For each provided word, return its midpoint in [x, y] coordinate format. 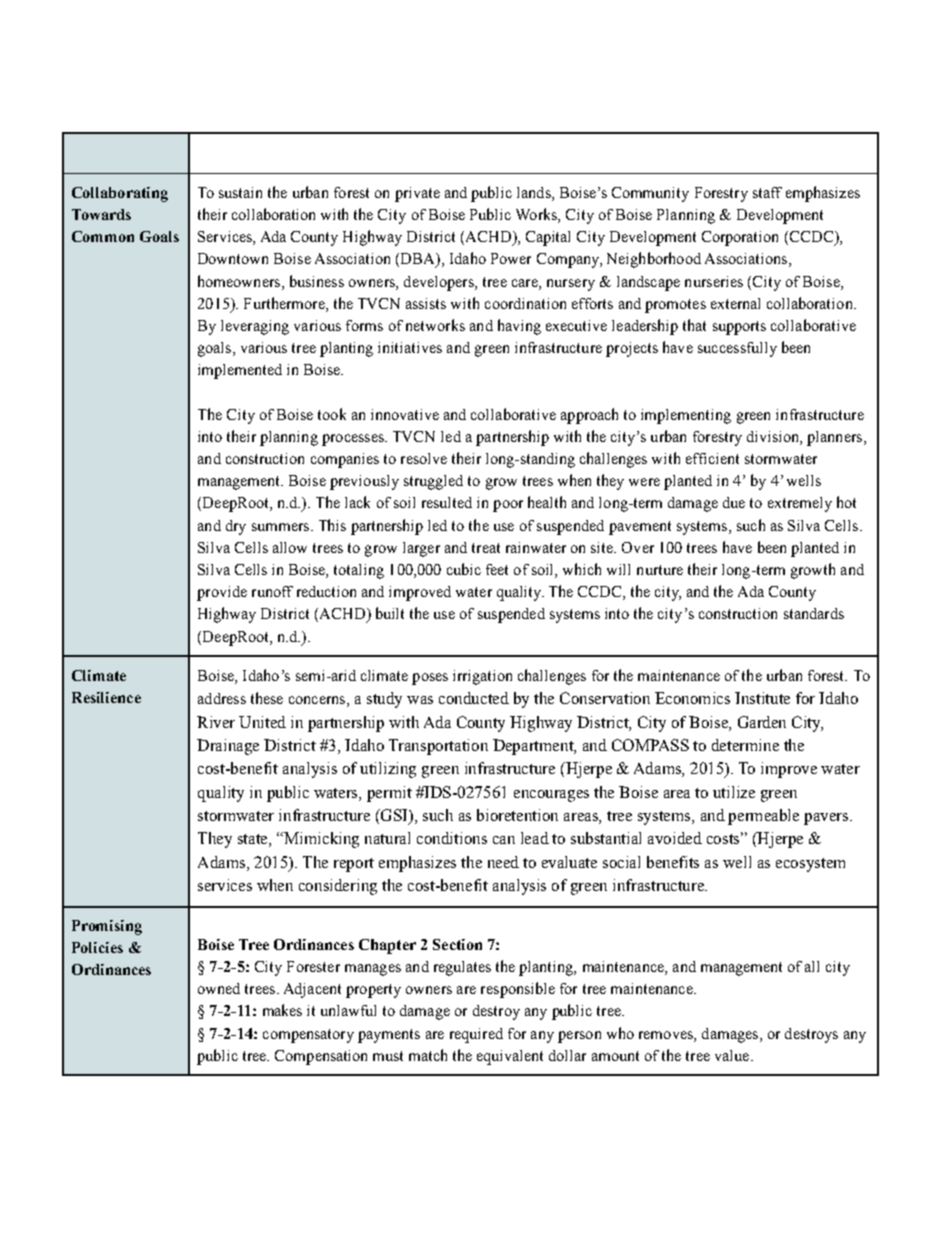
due [734, 502]
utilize [734, 792]
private [417, 194]
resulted [447, 502]
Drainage [228, 747]
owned [219, 988]
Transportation [438, 747]
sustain [240, 192]
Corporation [740, 238]
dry [236, 527]
